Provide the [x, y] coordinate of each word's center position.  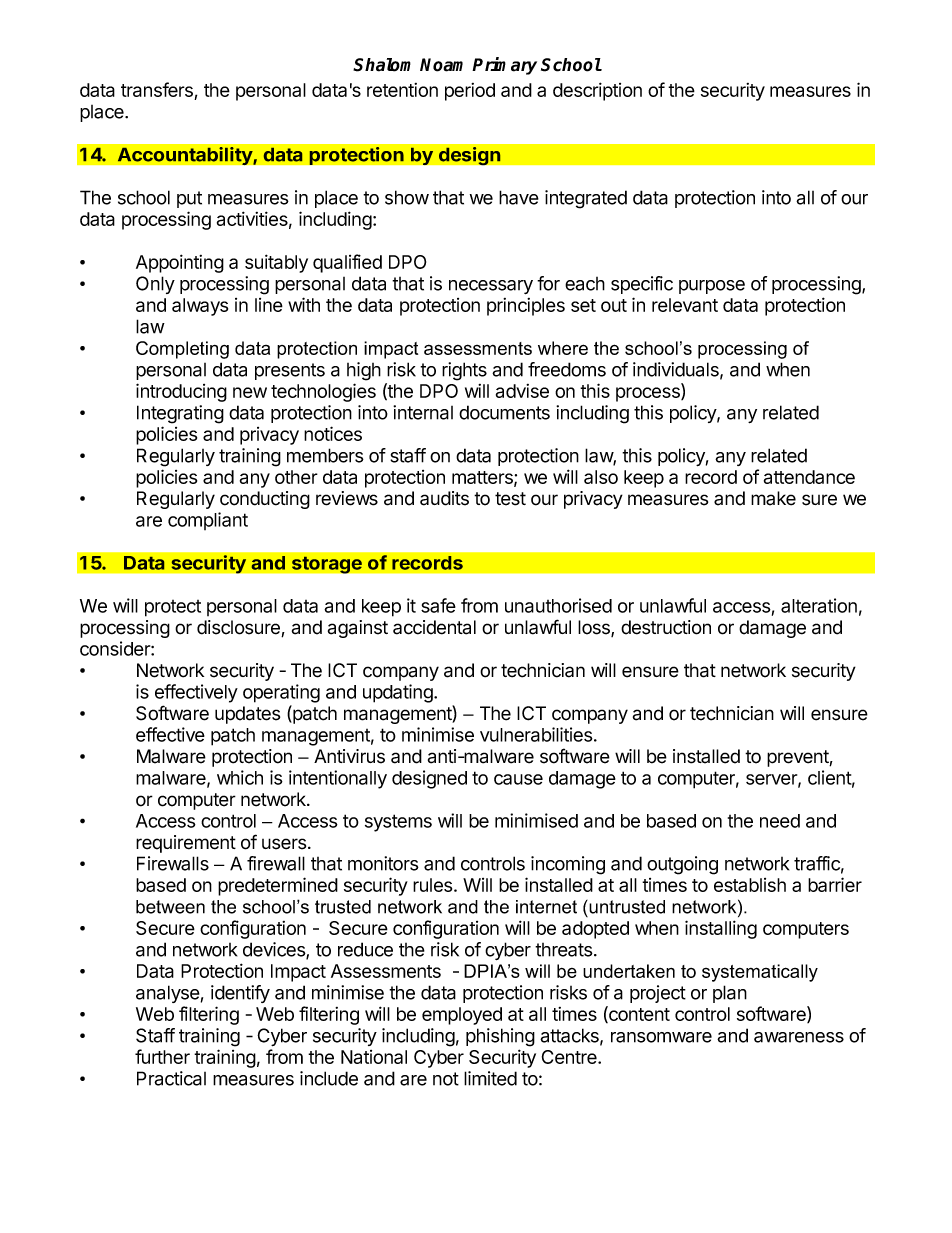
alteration [819, 605]
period [470, 92]
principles [526, 307]
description [597, 91]
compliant [208, 521]
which [240, 777]
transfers [158, 91]
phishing [500, 1037]
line [269, 305]
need [780, 821]
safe [438, 605]
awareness [799, 1037]
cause [518, 779]
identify [240, 994]
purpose [712, 287]
